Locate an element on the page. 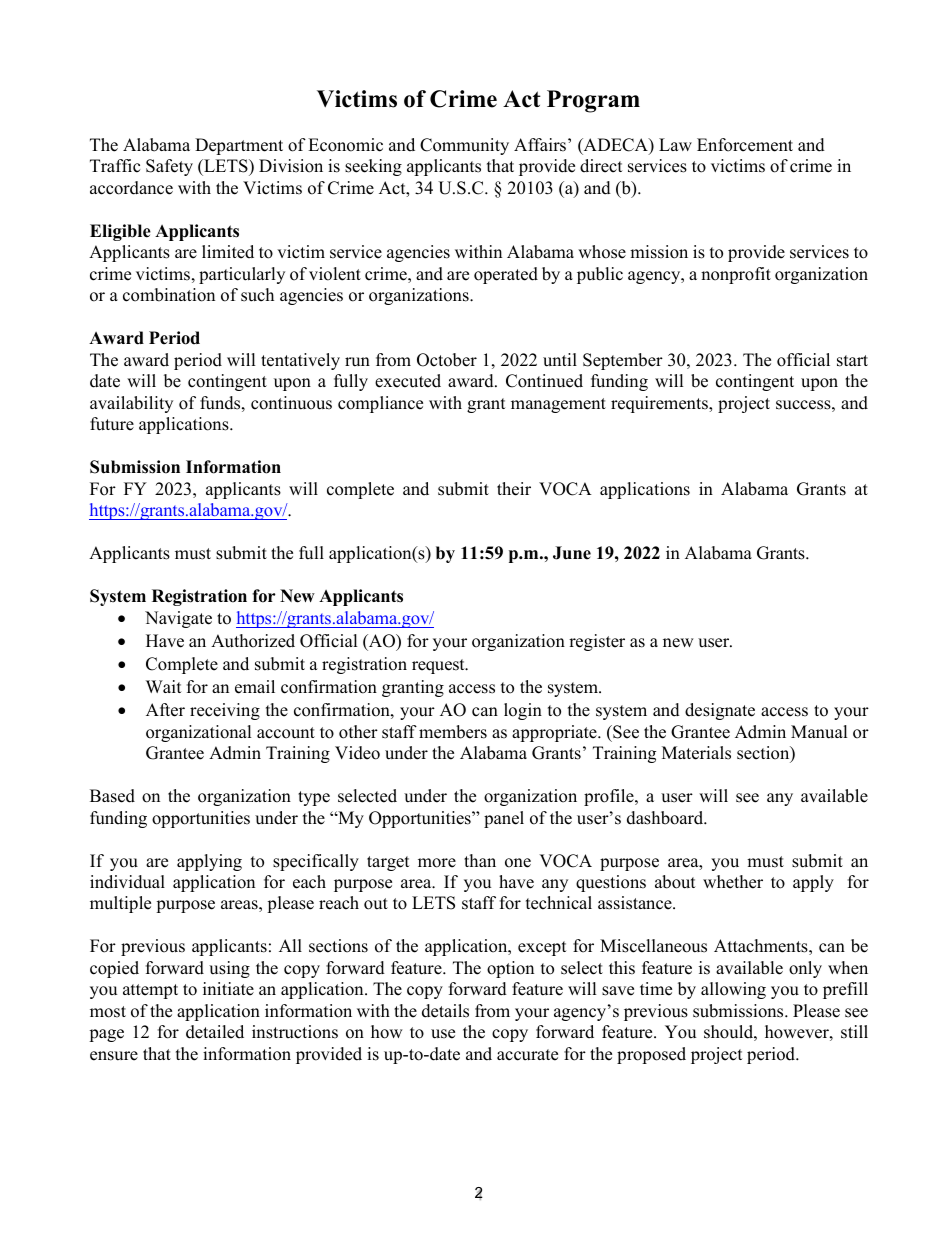  June is located at coordinates (572, 553).
